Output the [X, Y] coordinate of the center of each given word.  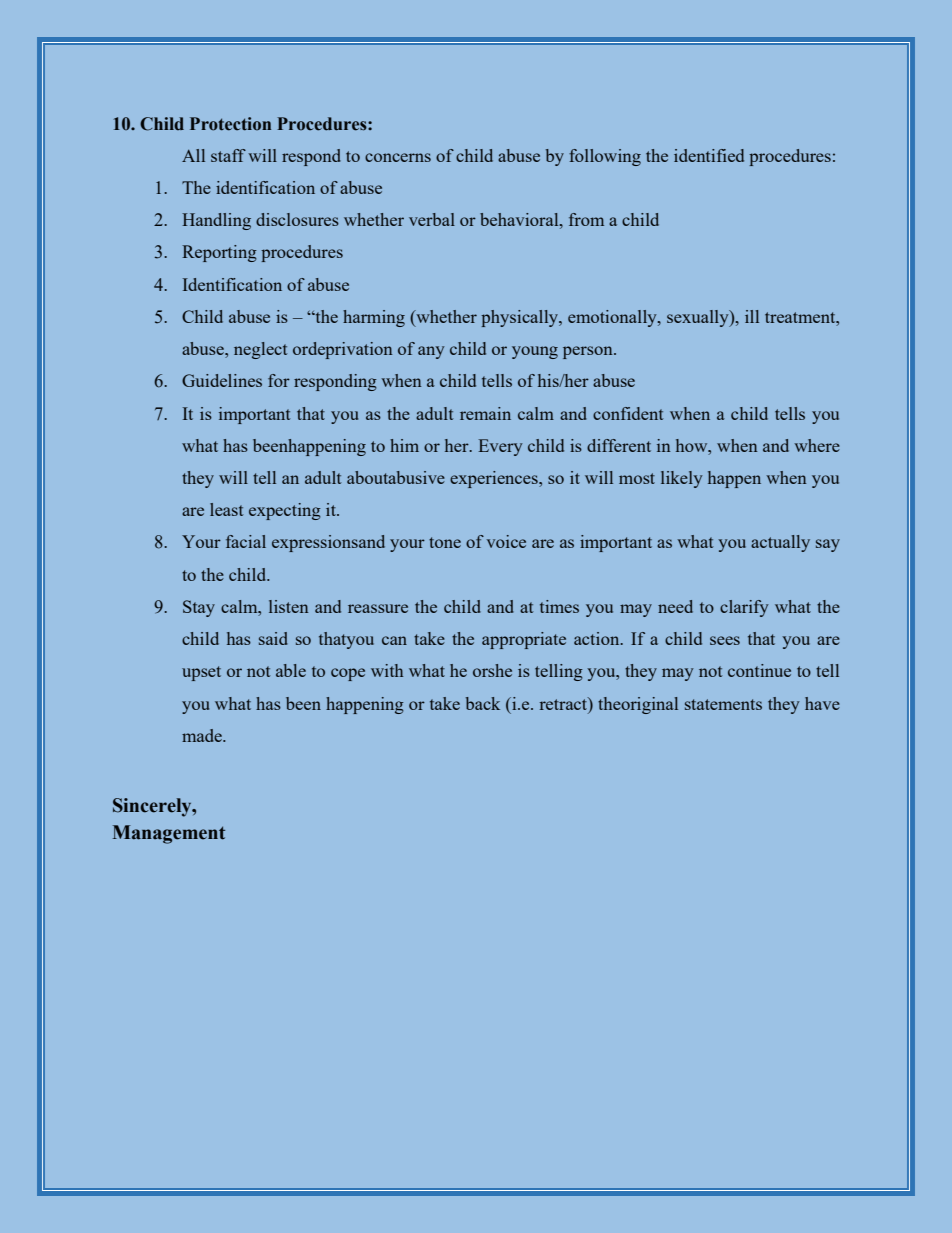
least [227, 509]
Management [169, 834]
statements [723, 704]
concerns [398, 157]
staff [228, 155]
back [483, 703]
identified [709, 155]
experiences [495, 479]
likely [682, 479]
